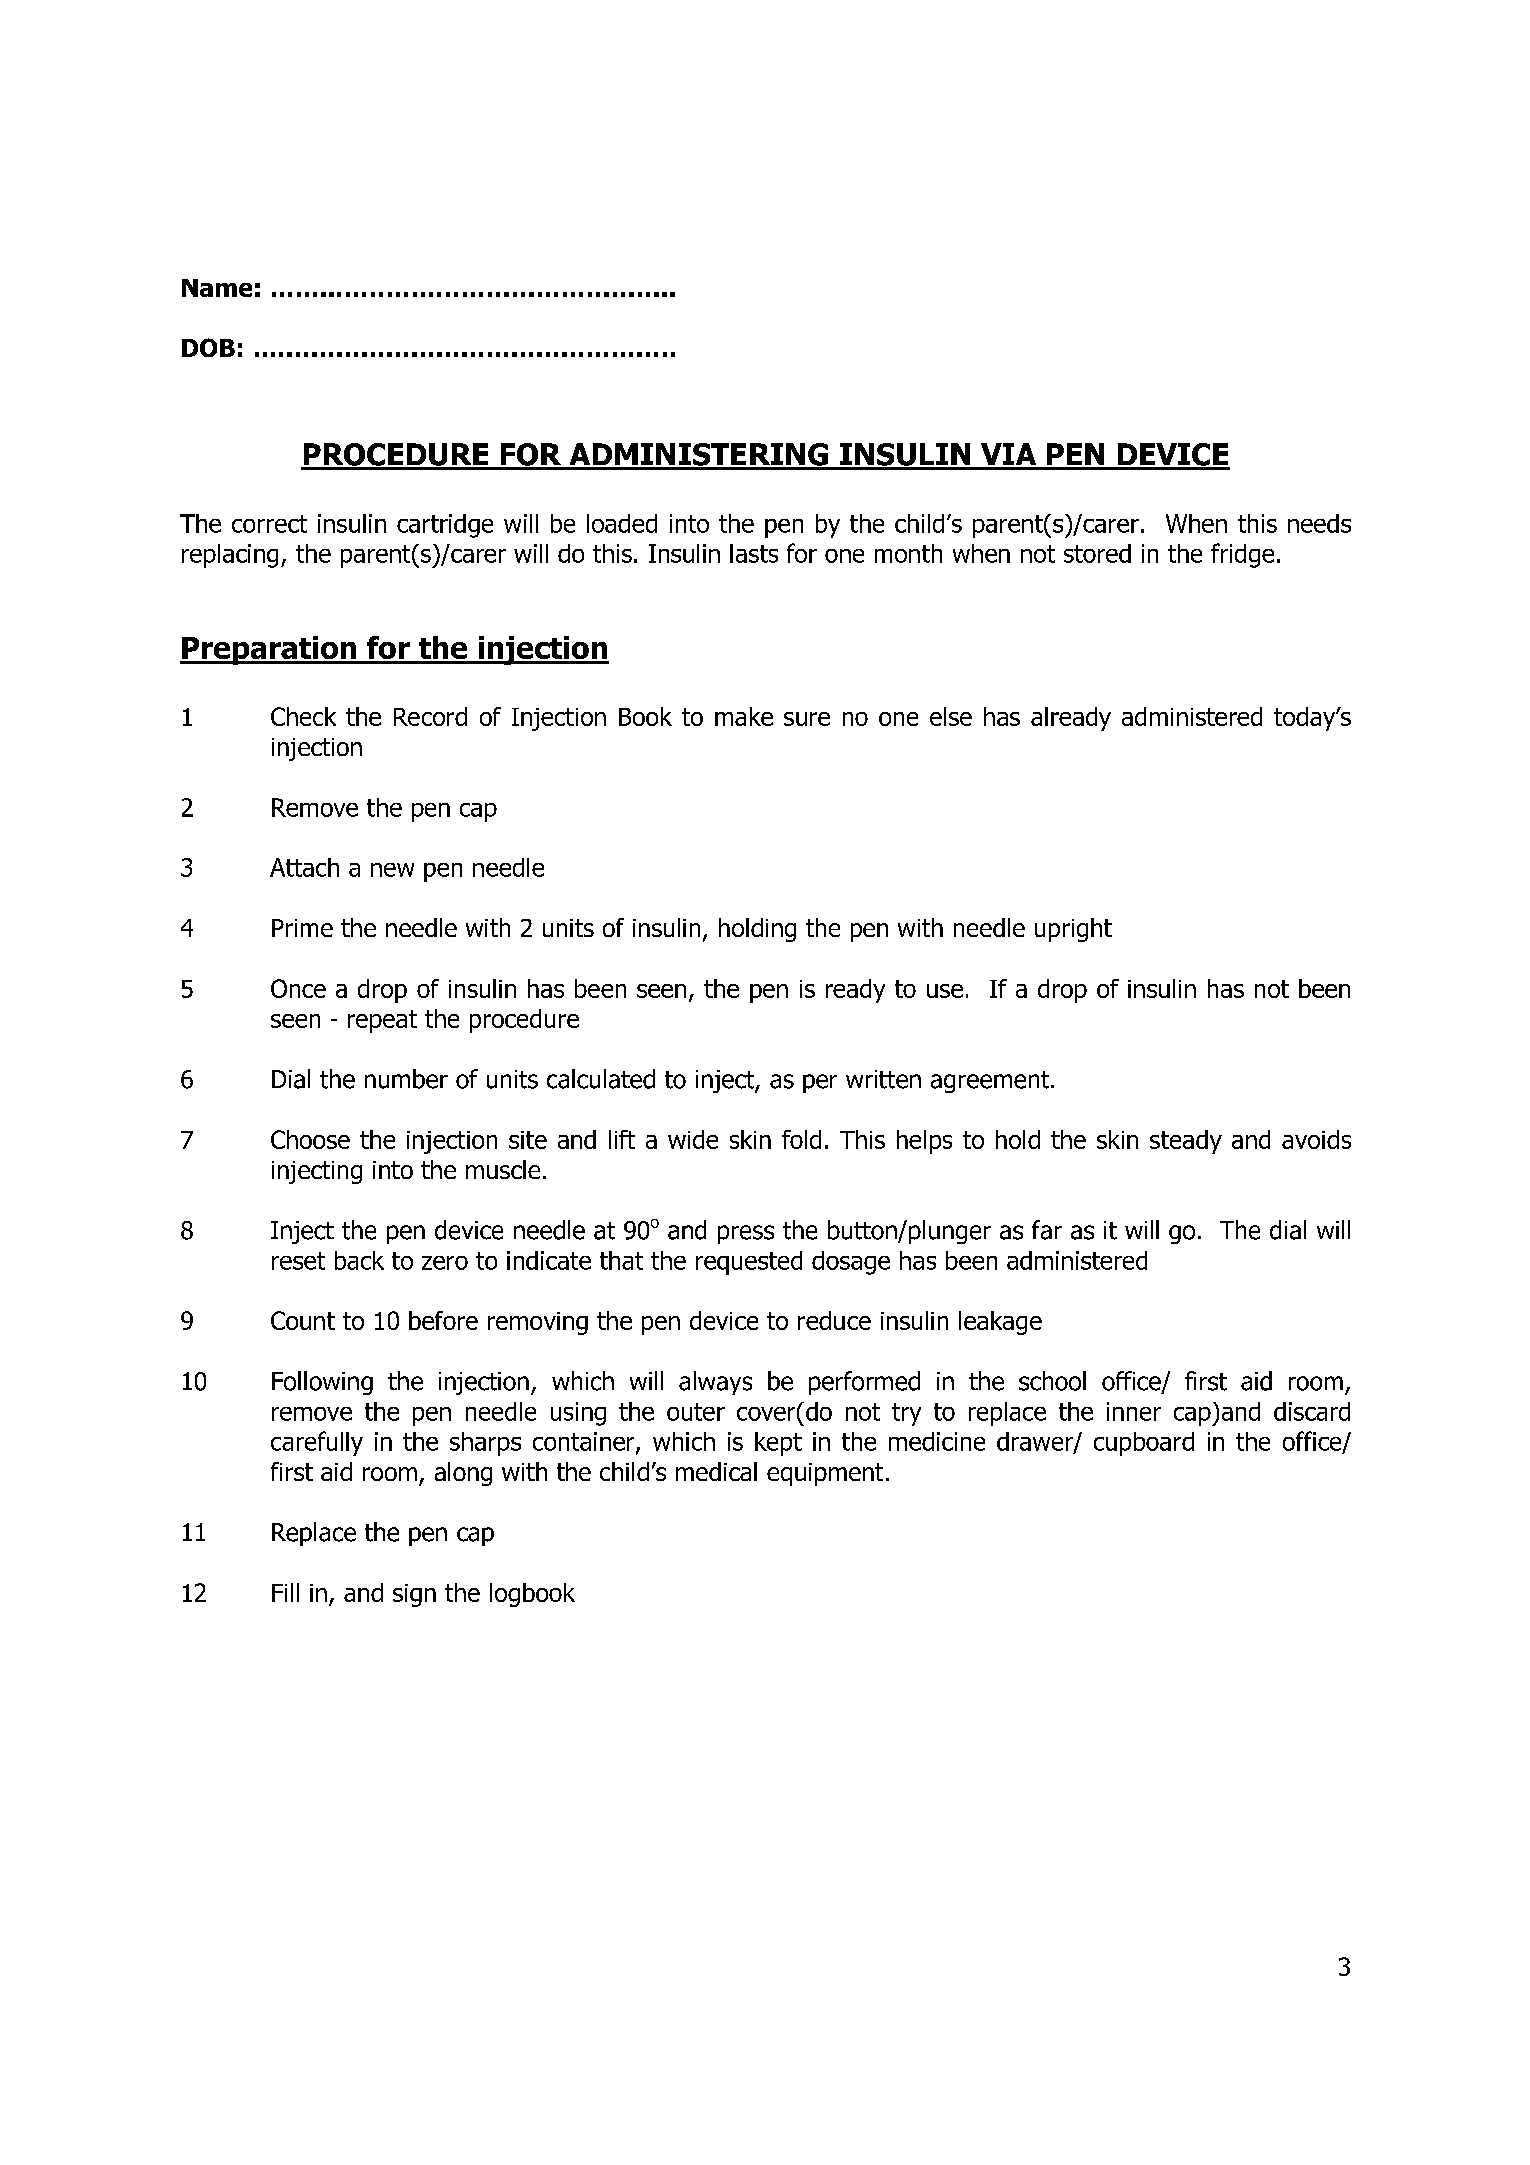 The image size is (1530, 2165). What do you see at coordinates (754, 553) in the page?
I see `lasts` at bounding box center [754, 553].
